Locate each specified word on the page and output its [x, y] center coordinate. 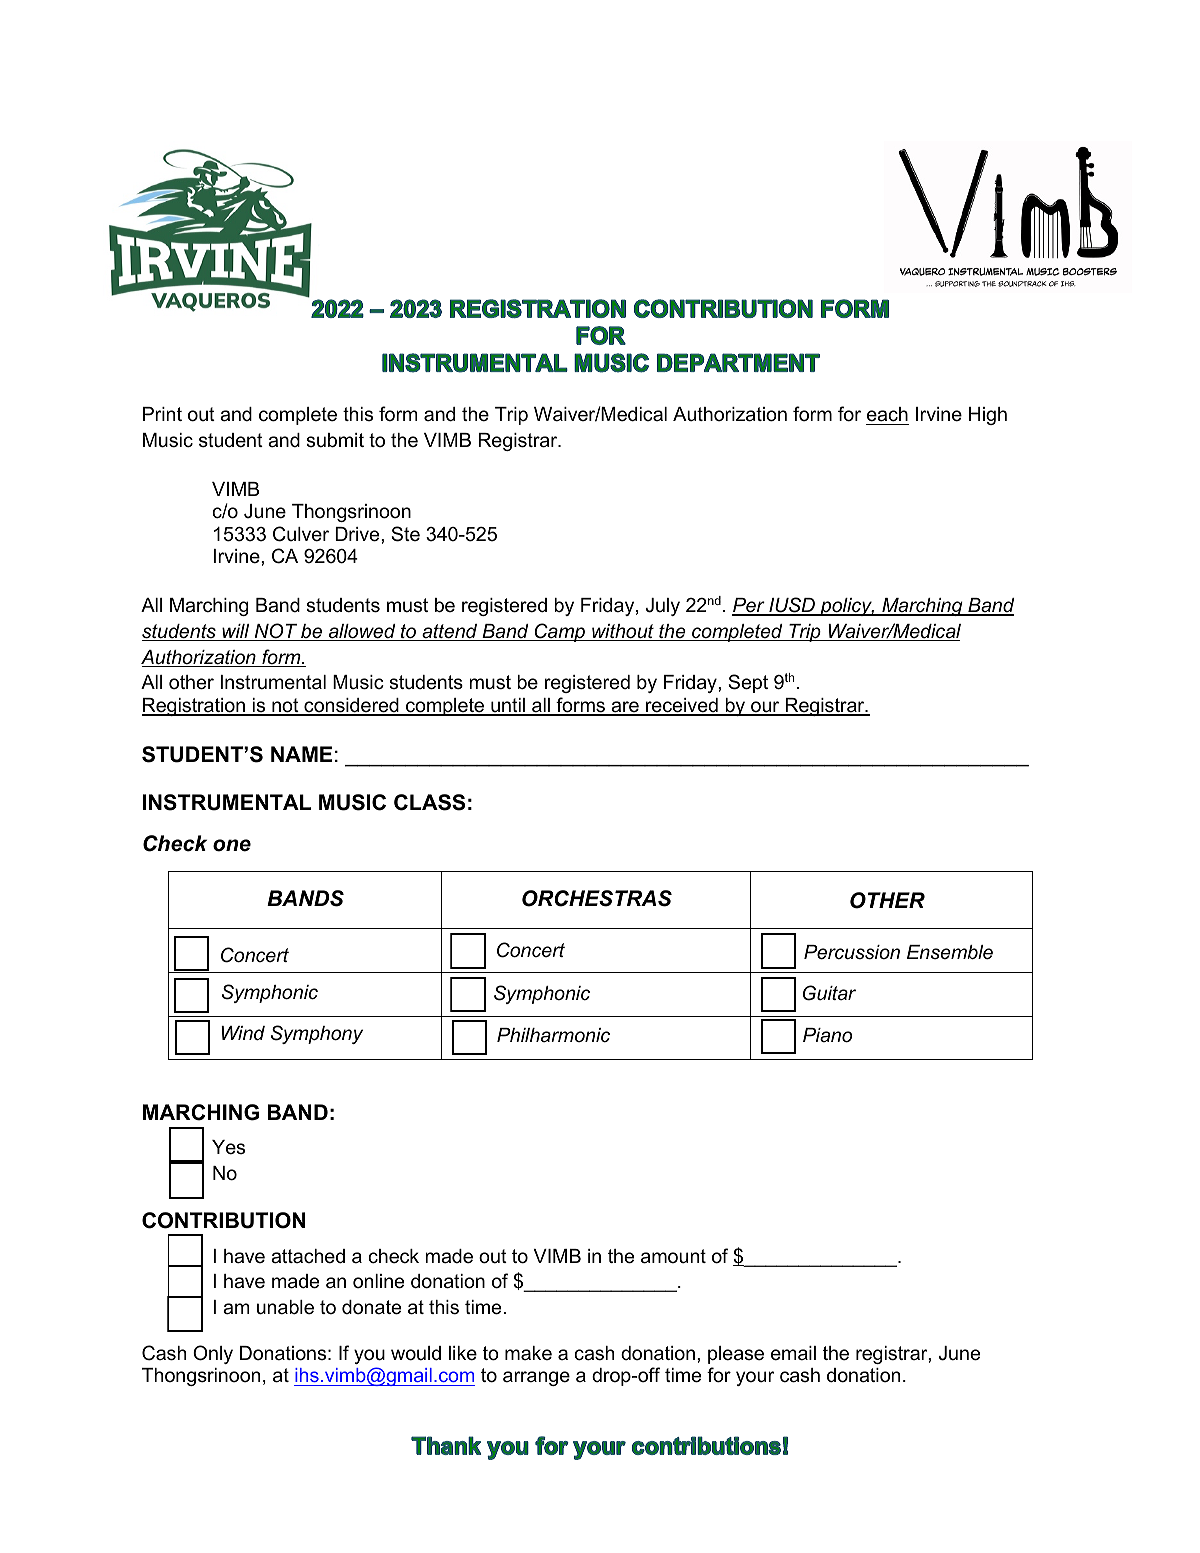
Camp [559, 632]
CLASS [429, 802]
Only [213, 1354]
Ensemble [950, 952]
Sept [748, 683]
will [236, 632]
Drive [358, 534]
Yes [228, 1147]
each [887, 414]
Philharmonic [553, 1035]
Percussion [852, 952]
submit [335, 440]
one [232, 845]
